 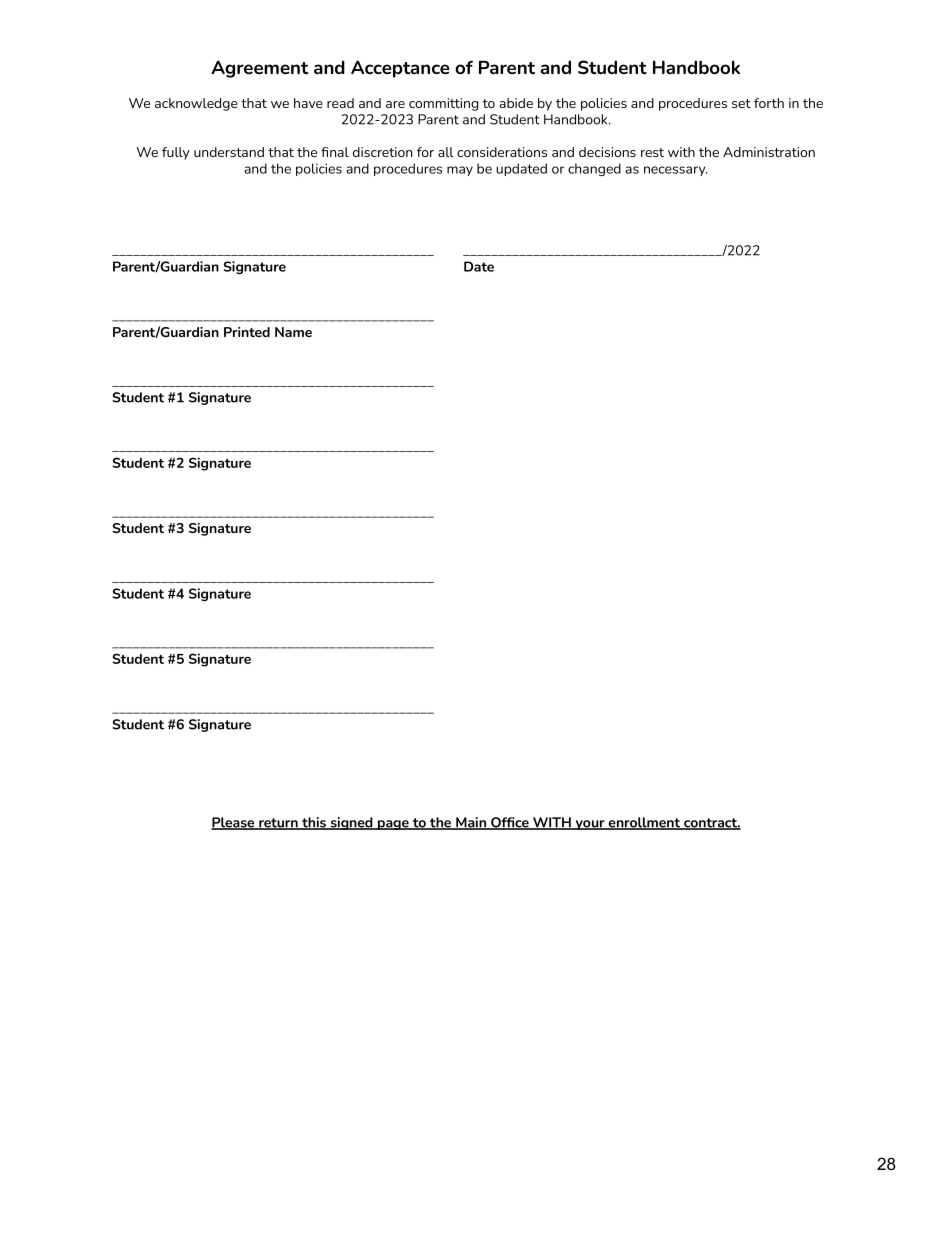 What do you see at coordinates (260, 69) in the screenshot?
I see `Agreement` at bounding box center [260, 69].
